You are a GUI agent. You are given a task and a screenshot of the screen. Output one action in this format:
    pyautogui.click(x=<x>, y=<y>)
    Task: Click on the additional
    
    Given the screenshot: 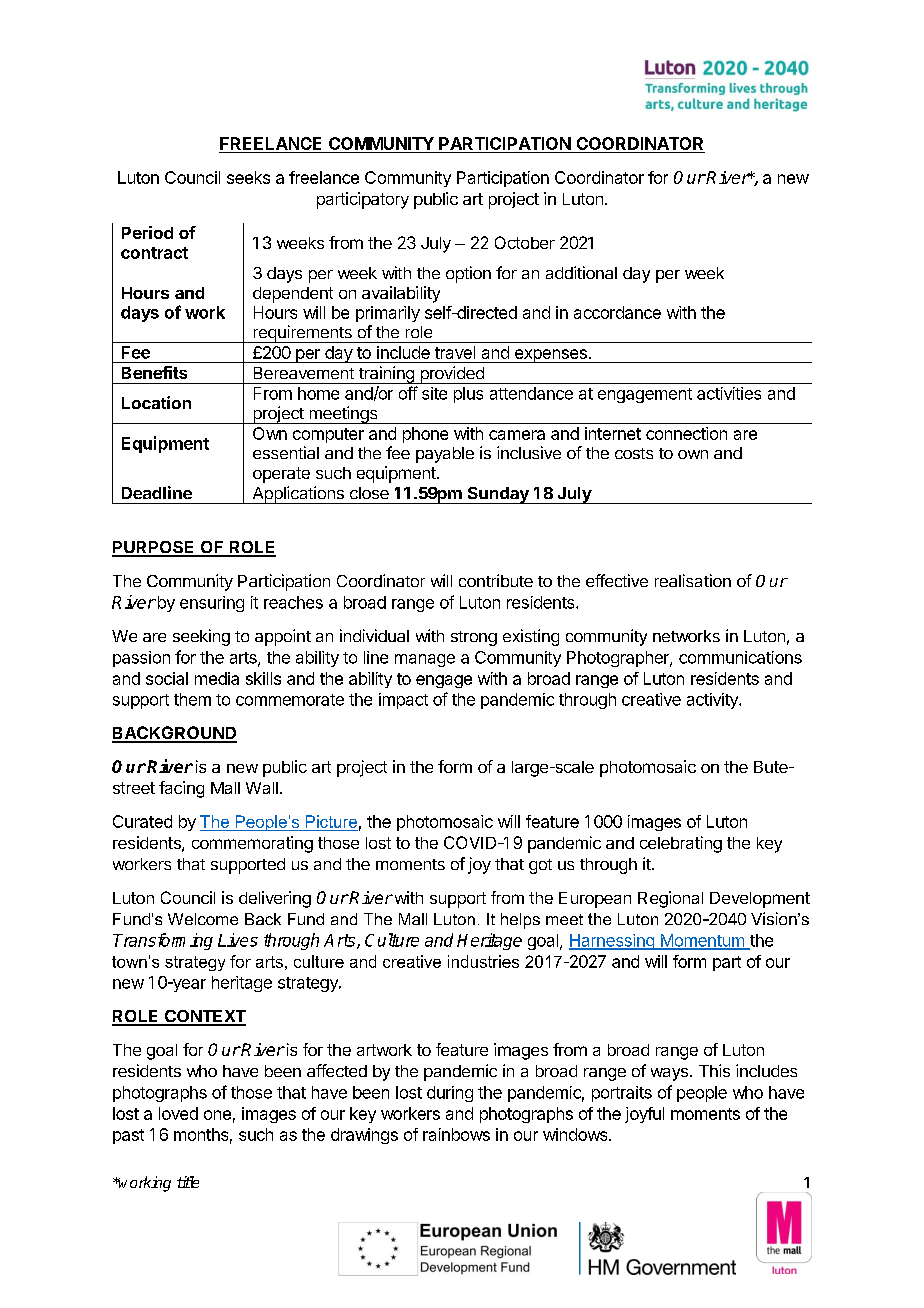 What is the action you would take?
    pyautogui.click(x=581, y=272)
